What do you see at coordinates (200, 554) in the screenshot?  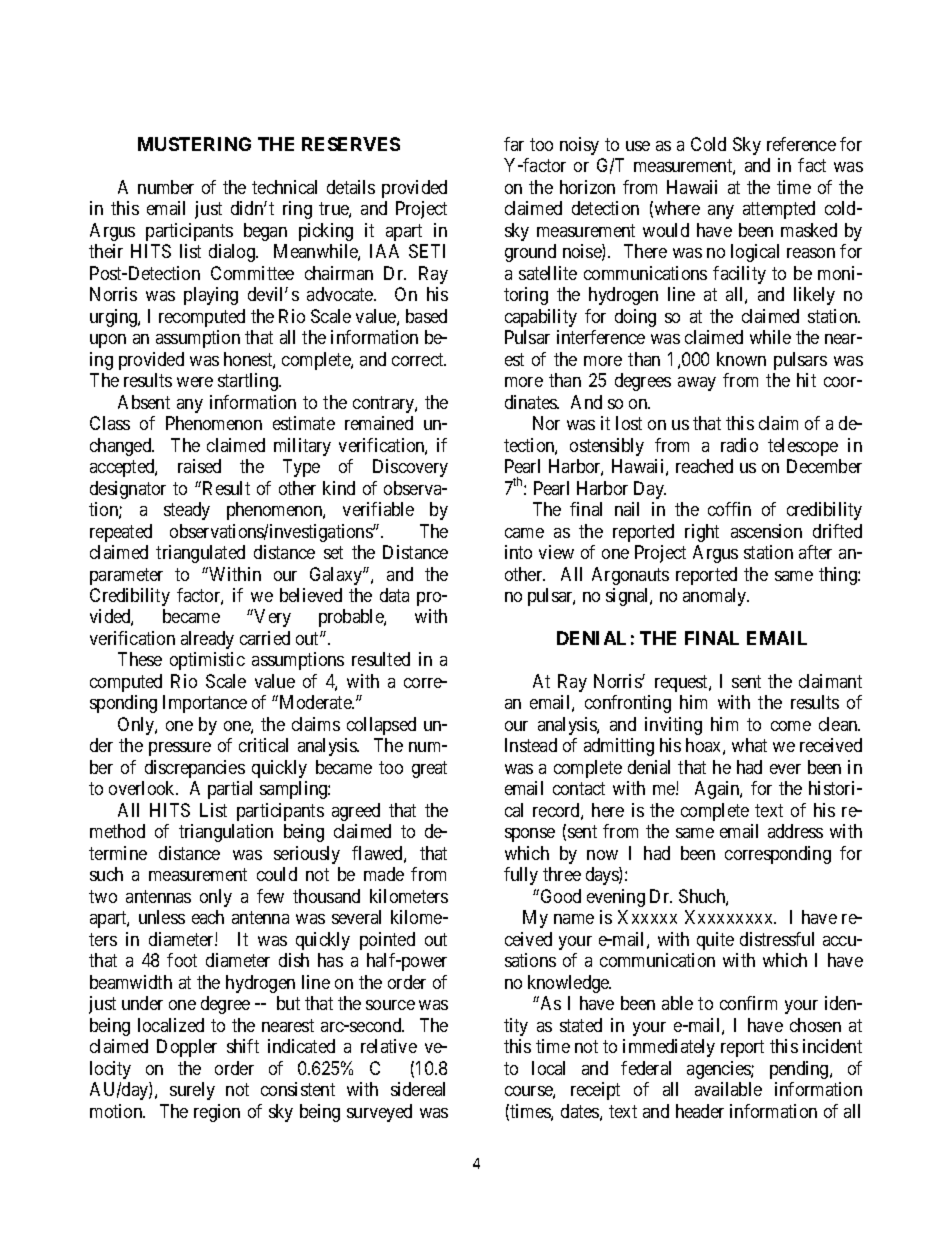 I see `triangulated` at bounding box center [200, 554].
